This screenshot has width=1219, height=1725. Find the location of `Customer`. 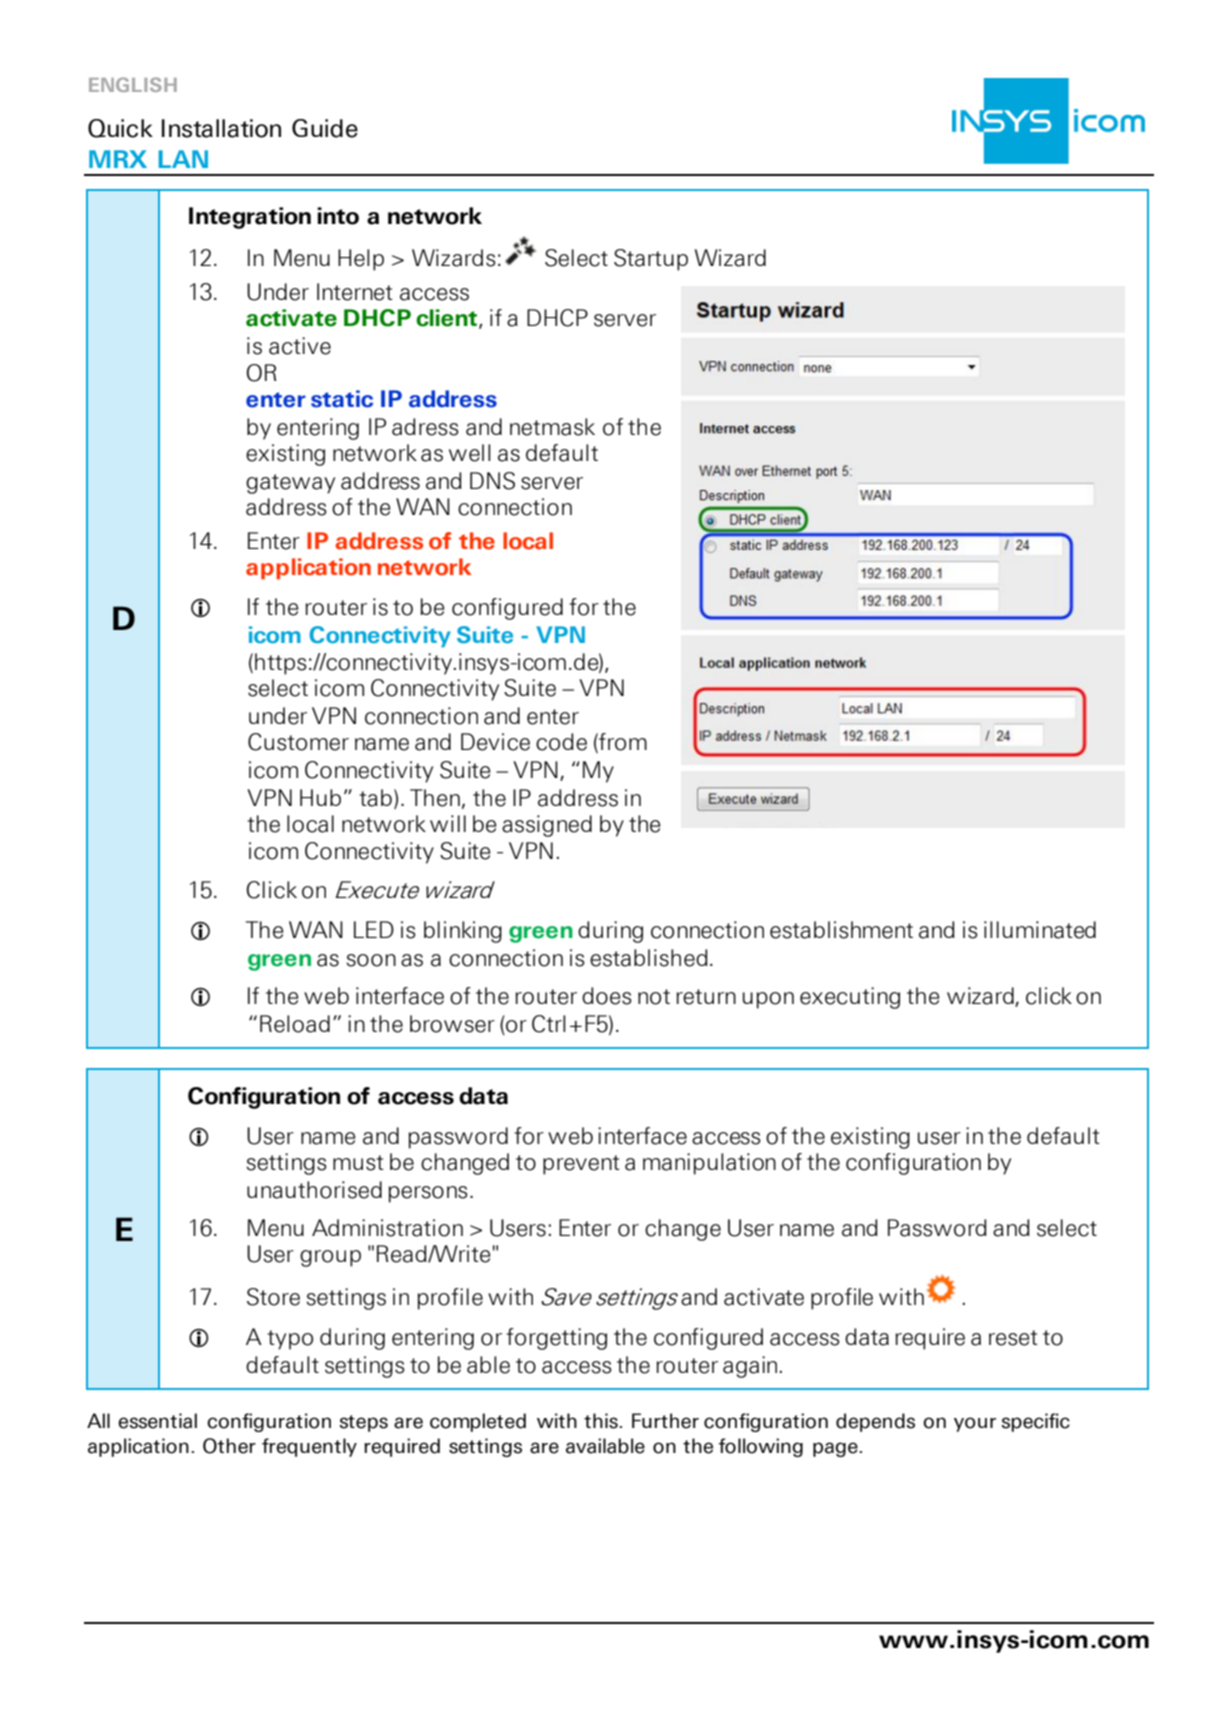

Customer is located at coordinates (298, 742).
